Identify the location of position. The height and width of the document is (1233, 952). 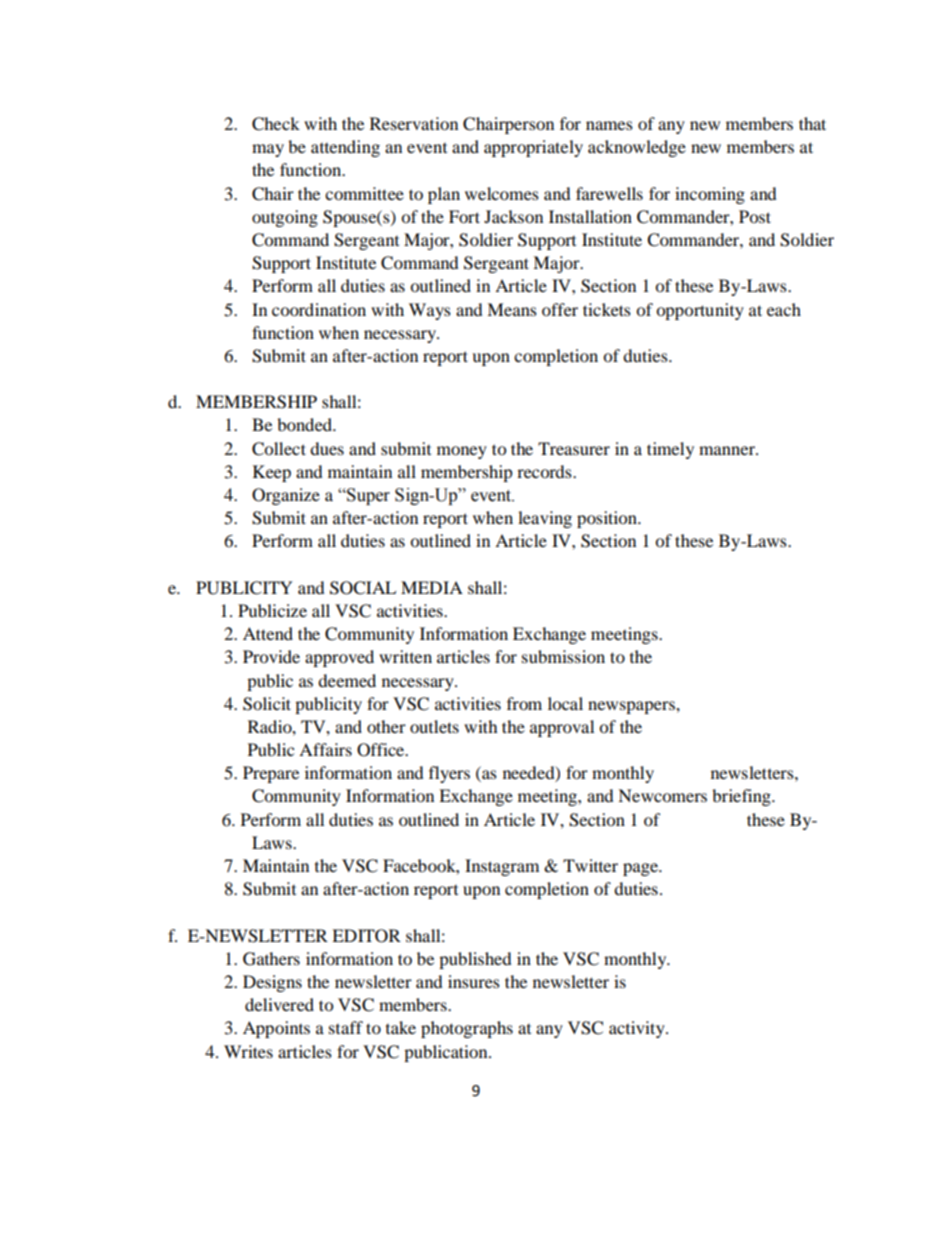
(608, 519).
